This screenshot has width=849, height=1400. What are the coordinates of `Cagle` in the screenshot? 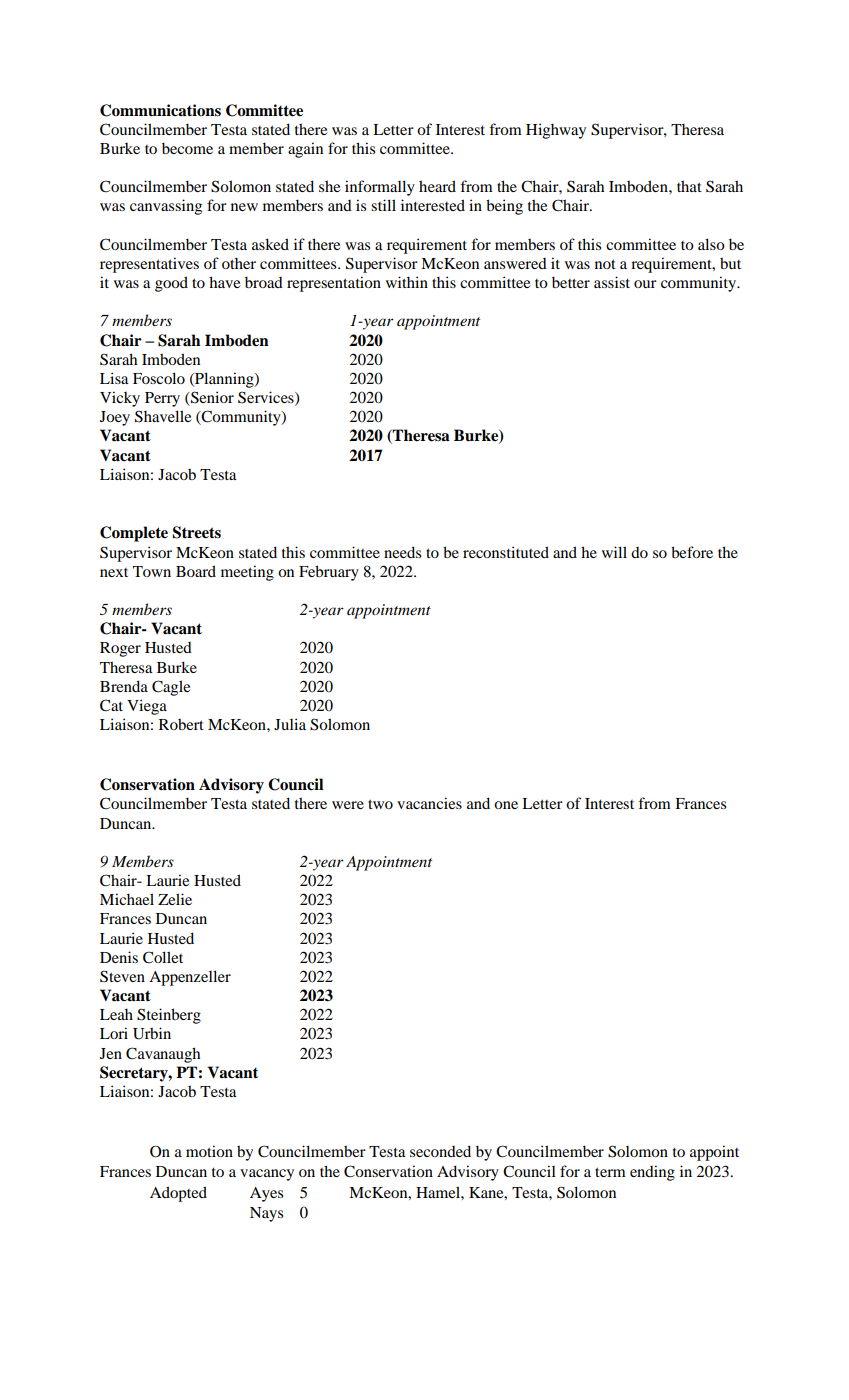 It's located at (171, 688).
